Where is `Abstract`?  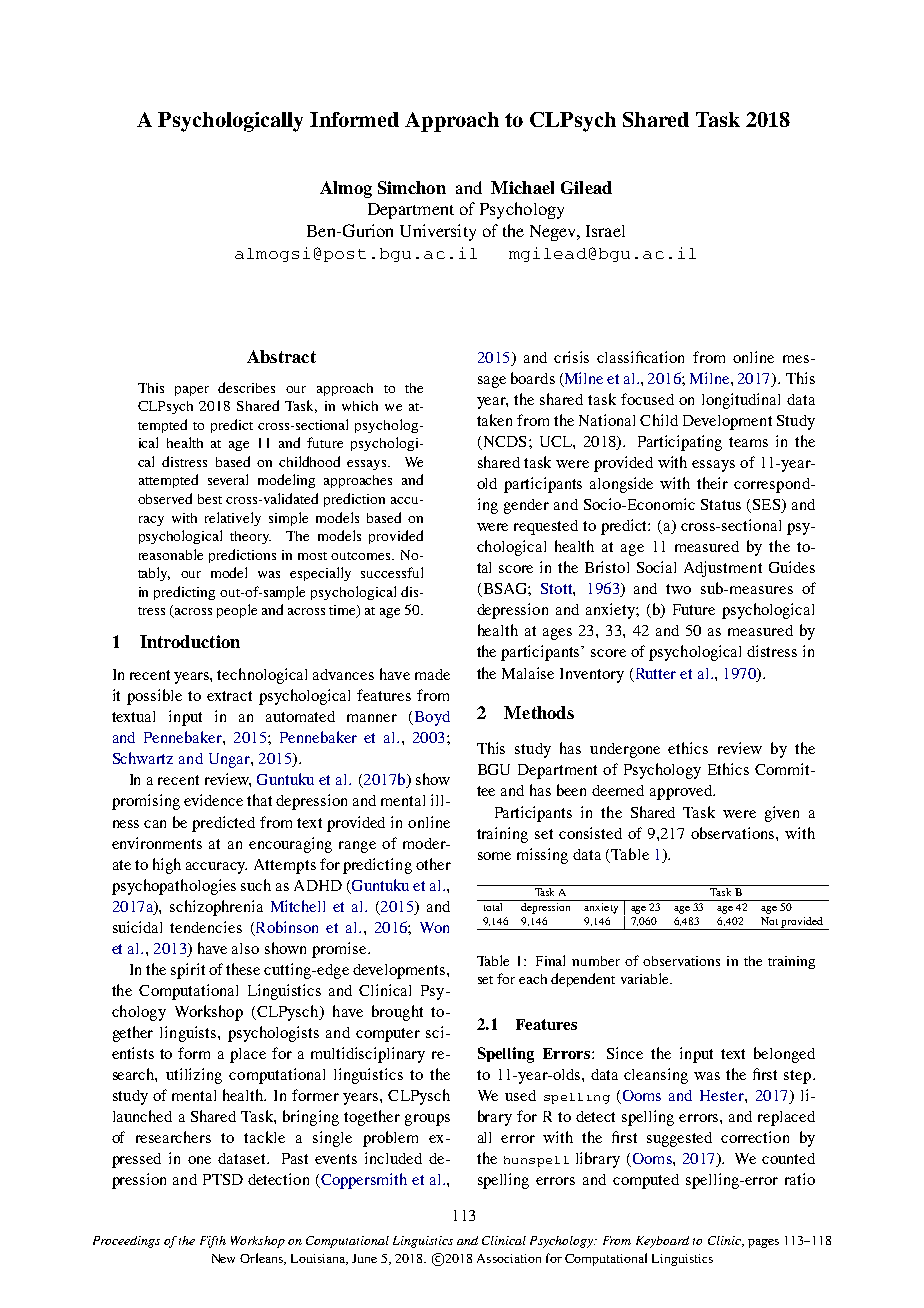
Abstract is located at coordinates (281, 356).
